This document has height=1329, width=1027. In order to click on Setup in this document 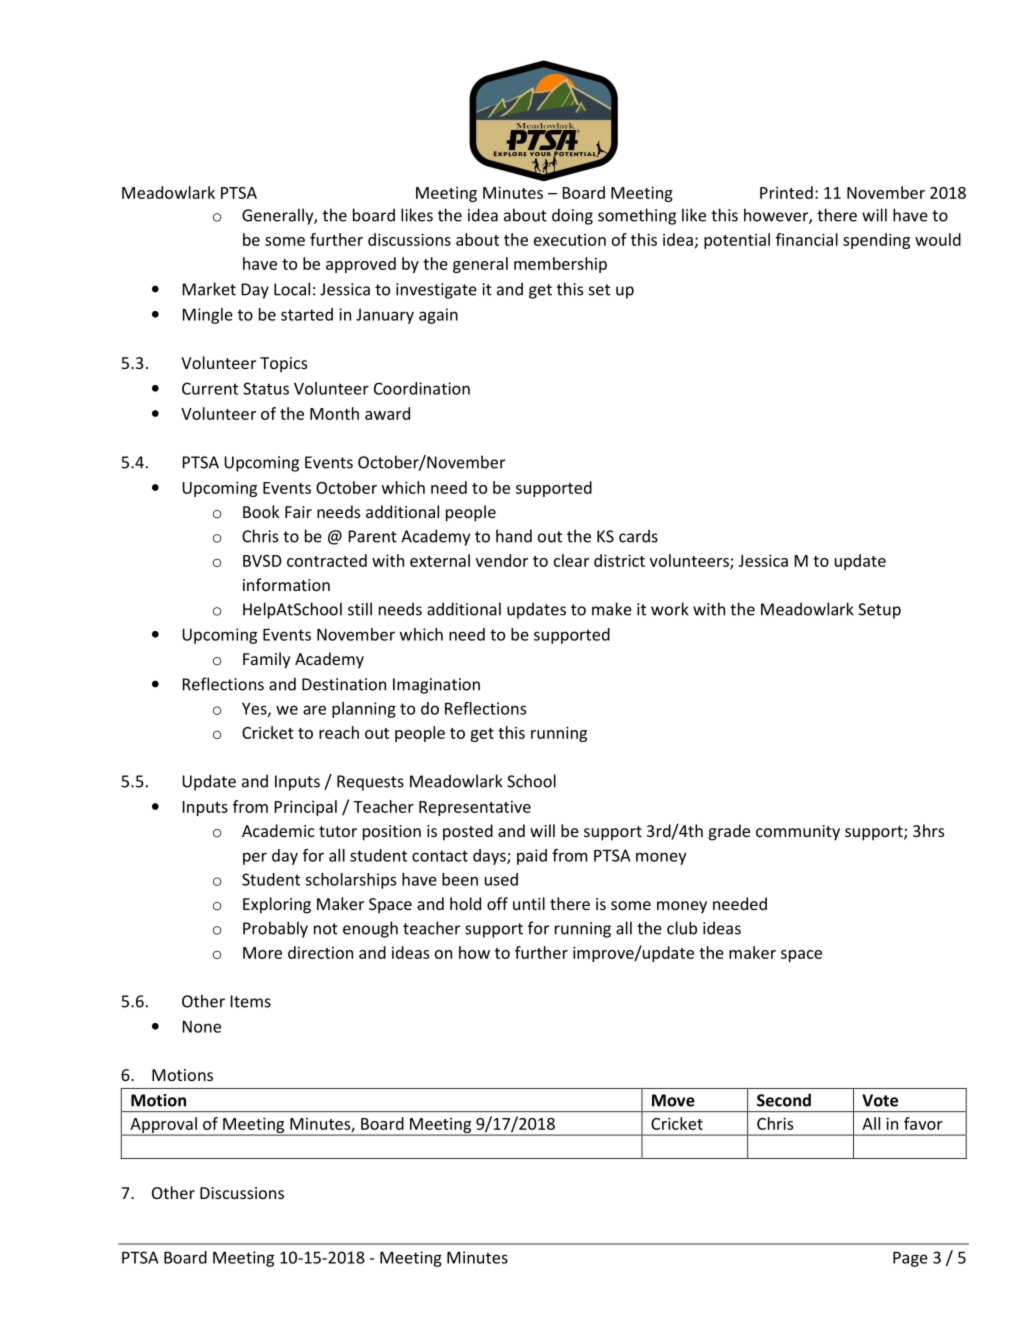, I will do `click(879, 611)`.
